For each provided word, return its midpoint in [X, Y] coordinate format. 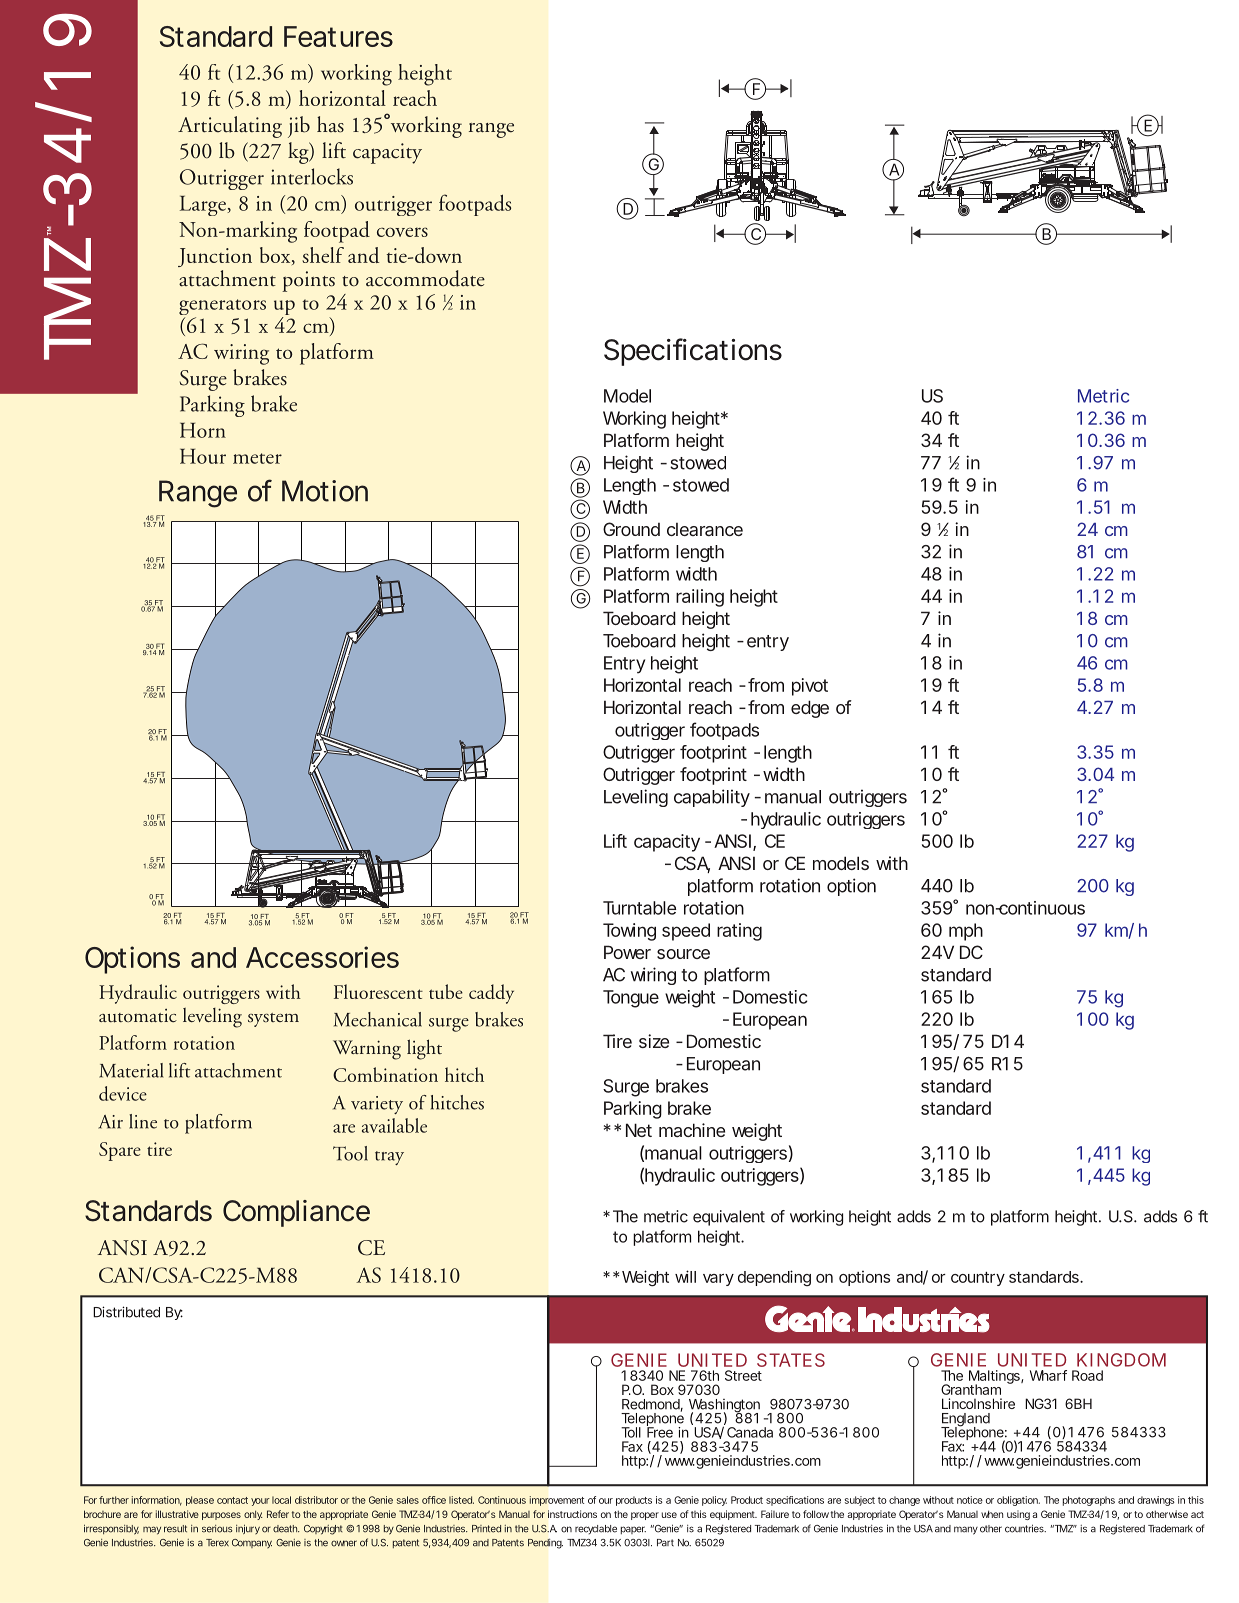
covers [402, 232]
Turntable [640, 908]
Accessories [322, 957]
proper [645, 1516]
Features [338, 36]
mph [966, 932]
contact [232, 1500]
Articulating [230, 127]
